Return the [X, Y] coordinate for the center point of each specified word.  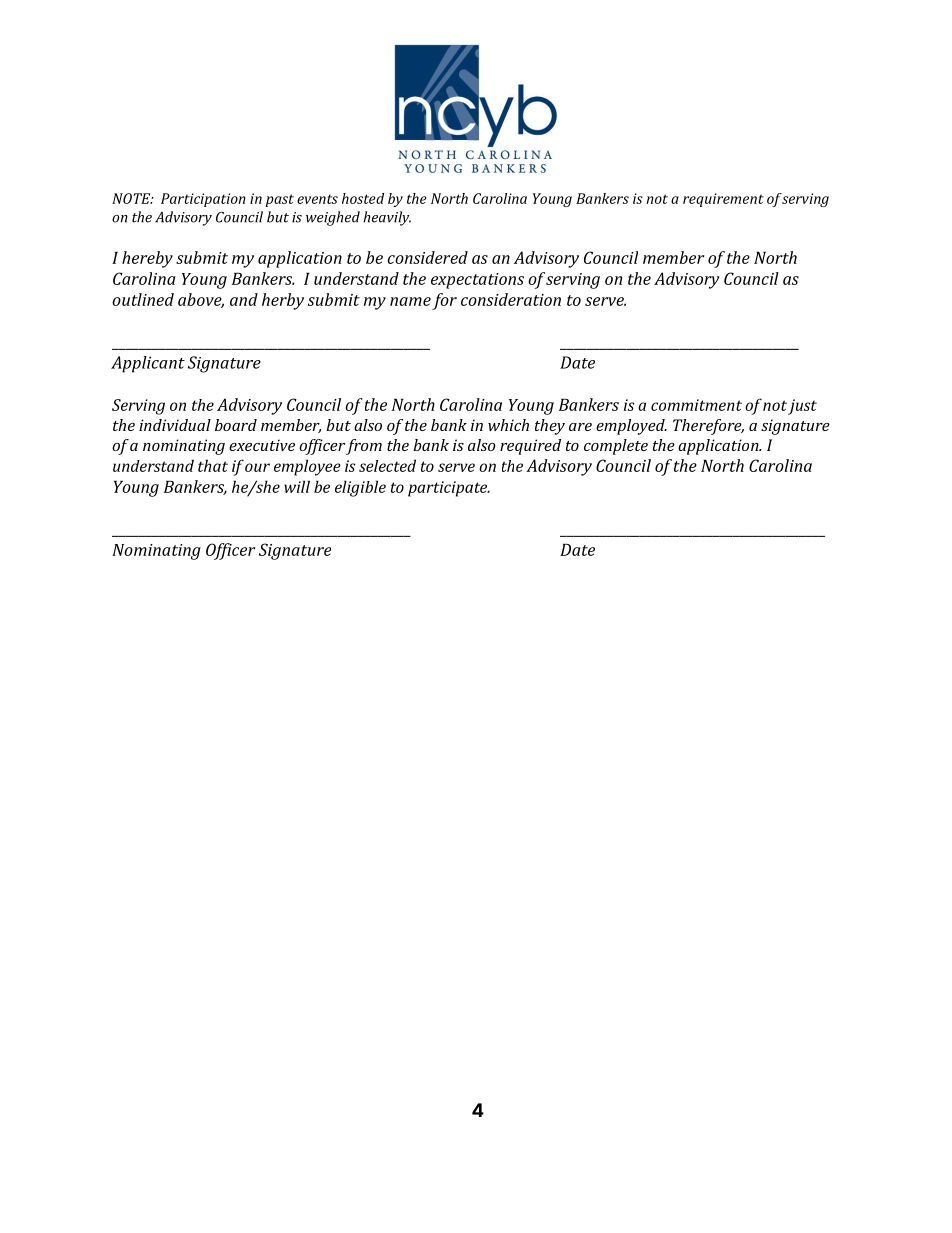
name [410, 301]
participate [449, 489]
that [213, 465]
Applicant [148, 364]
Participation [203, 200]
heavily [387, 218]
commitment [696, 405]
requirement [723, 200]
